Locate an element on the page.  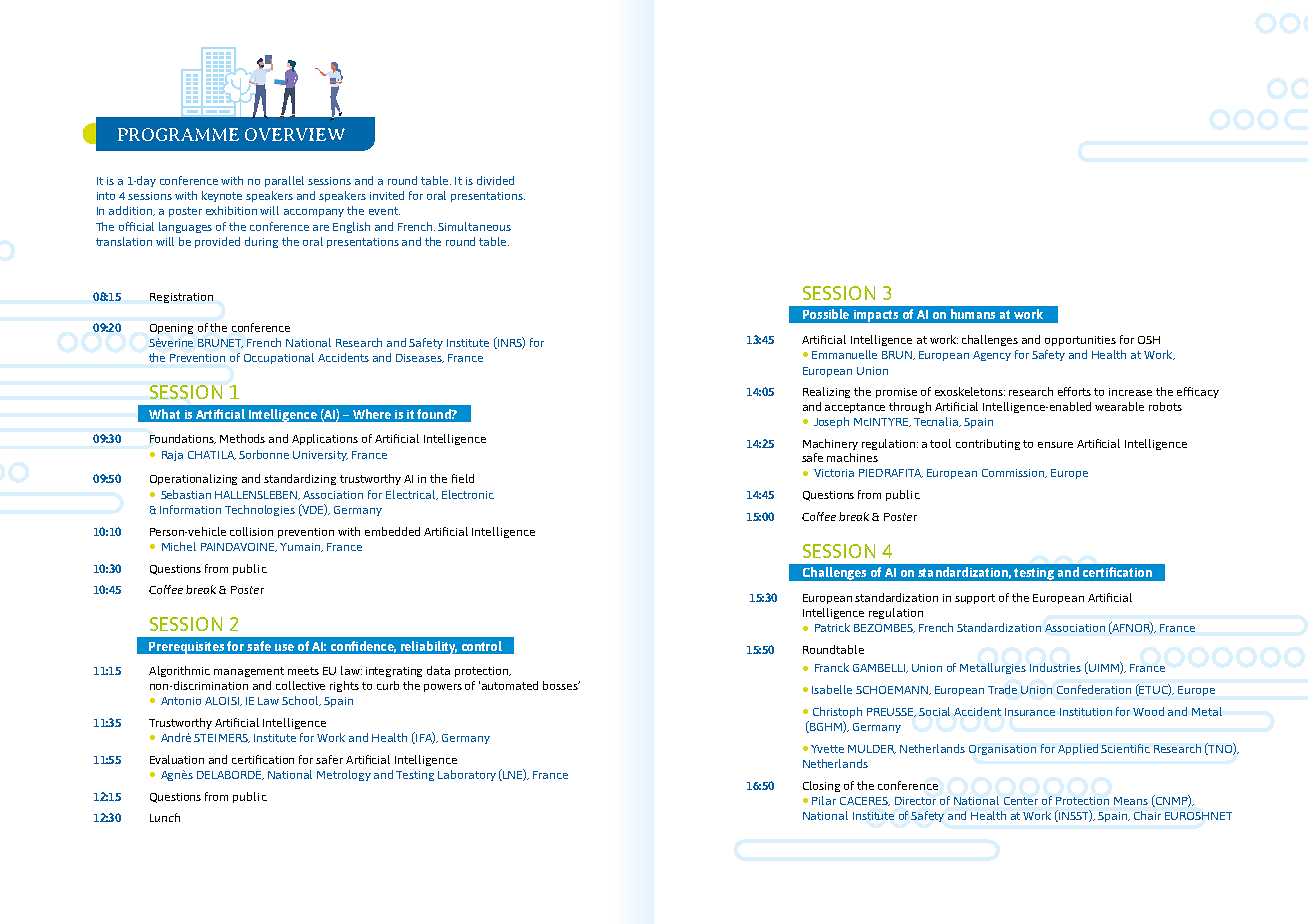
Operationalizing is located at coordinates (193, 479).
